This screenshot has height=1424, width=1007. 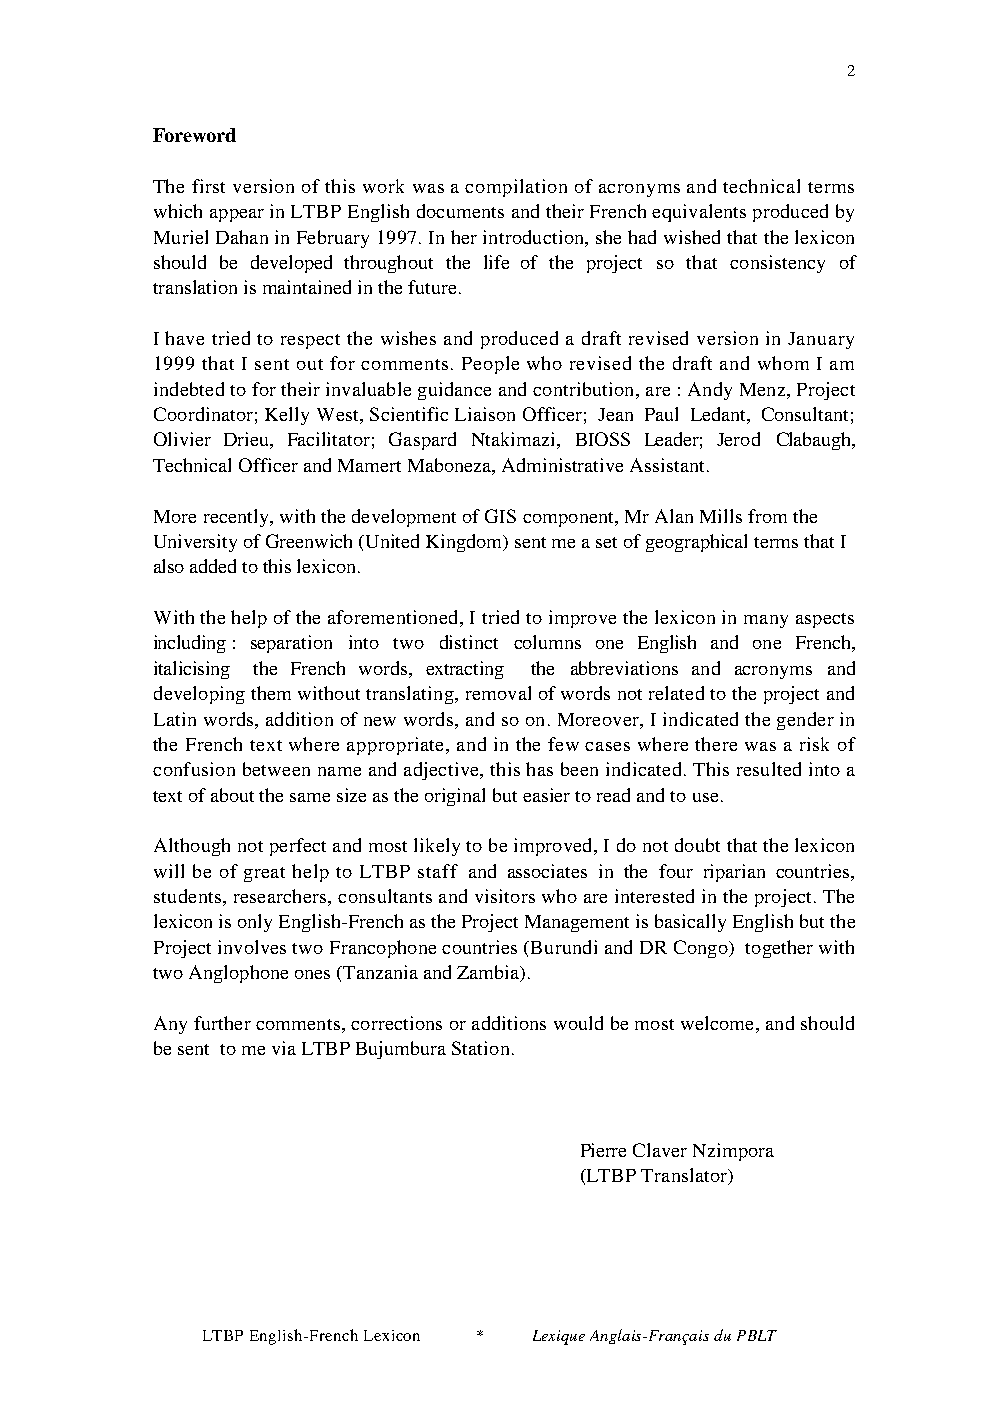 I want to click on GIS, so click(x=500, y=516).
